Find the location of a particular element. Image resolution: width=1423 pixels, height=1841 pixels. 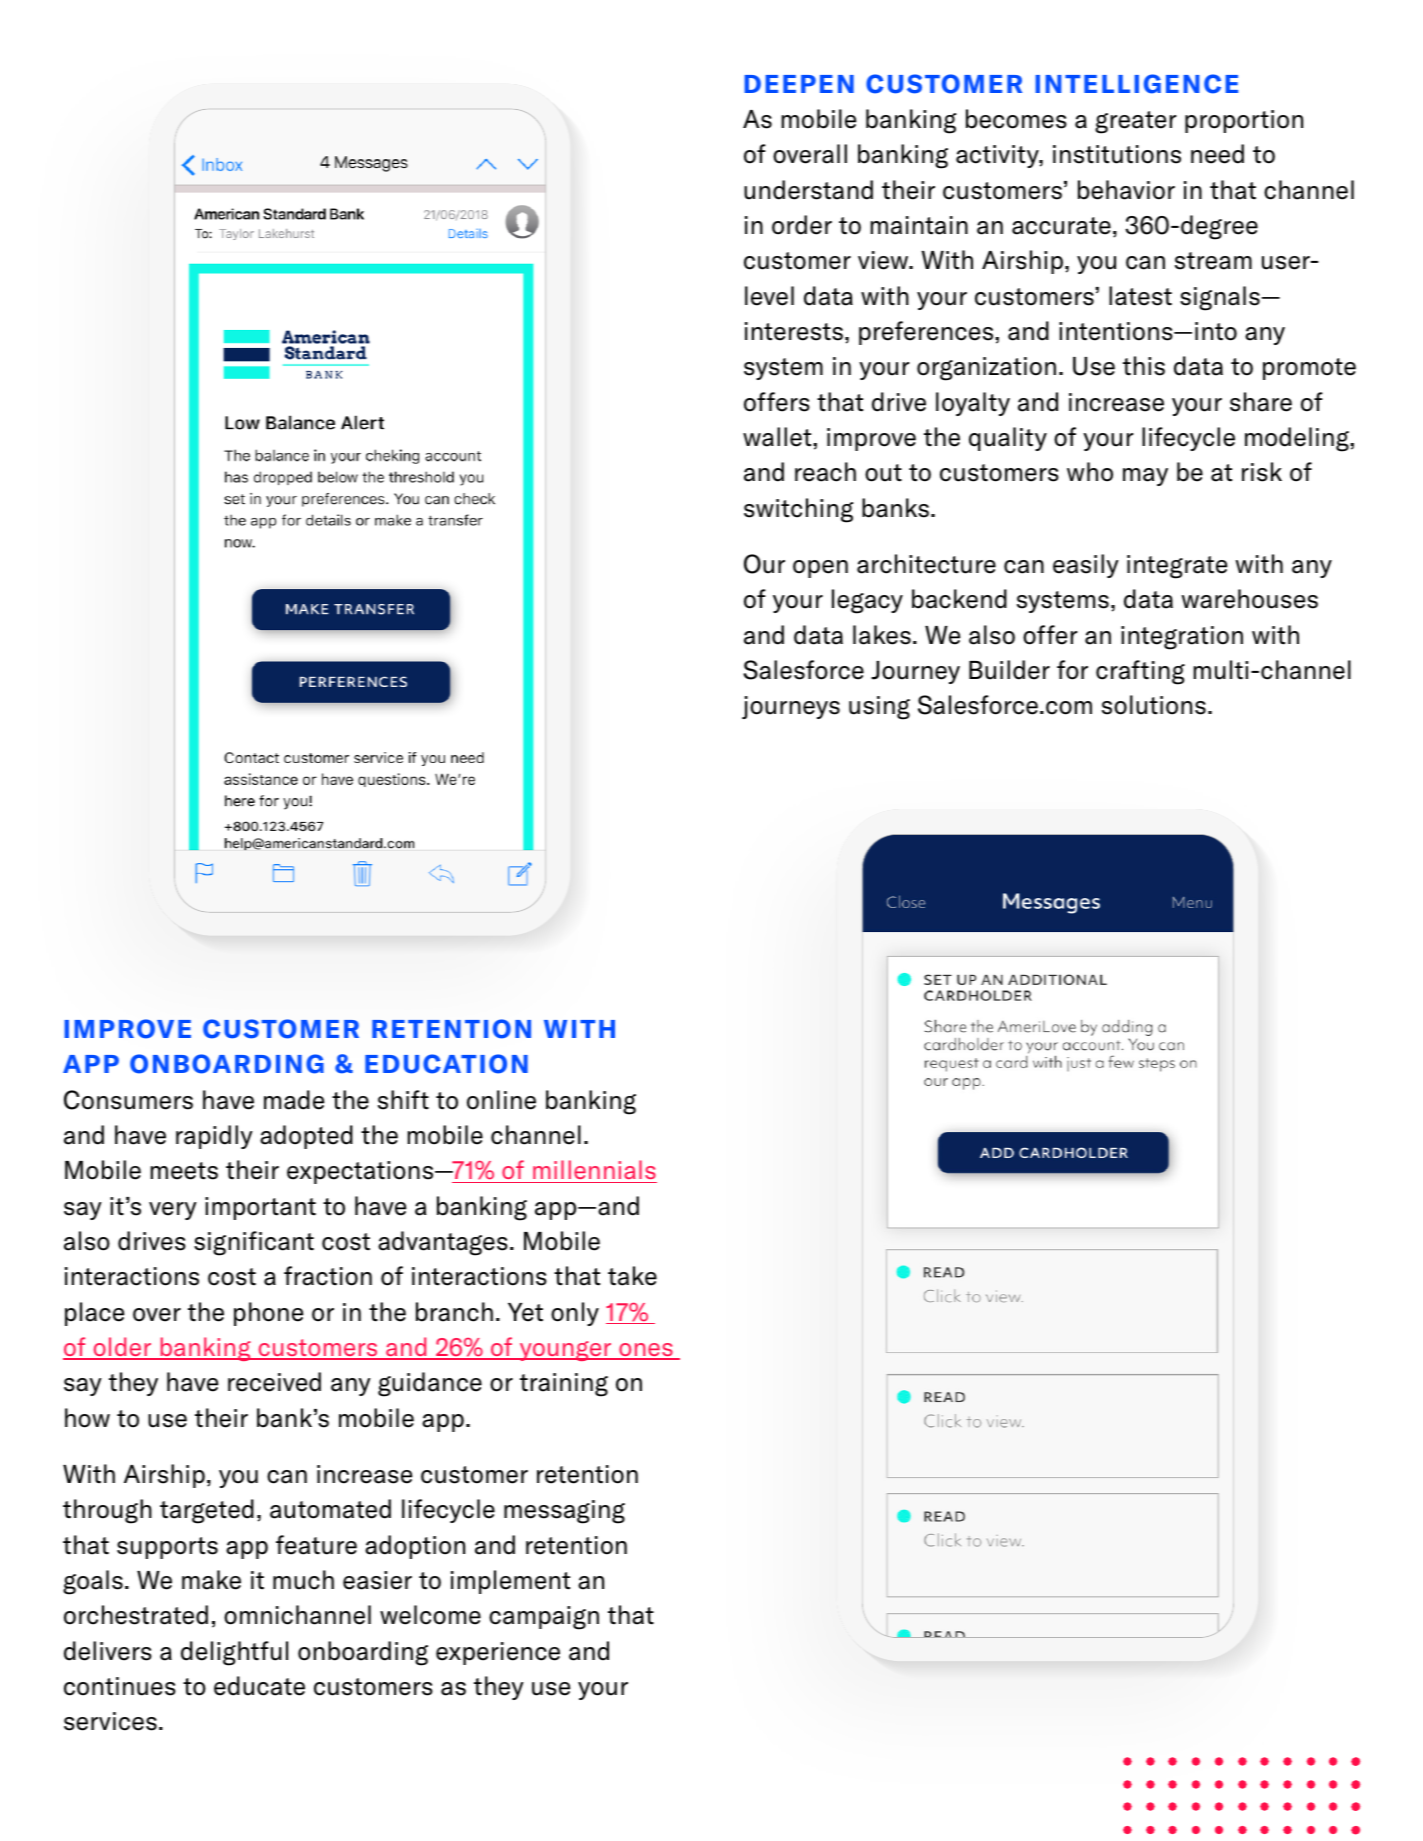

solutions is located at coordinates (1154, 705).
